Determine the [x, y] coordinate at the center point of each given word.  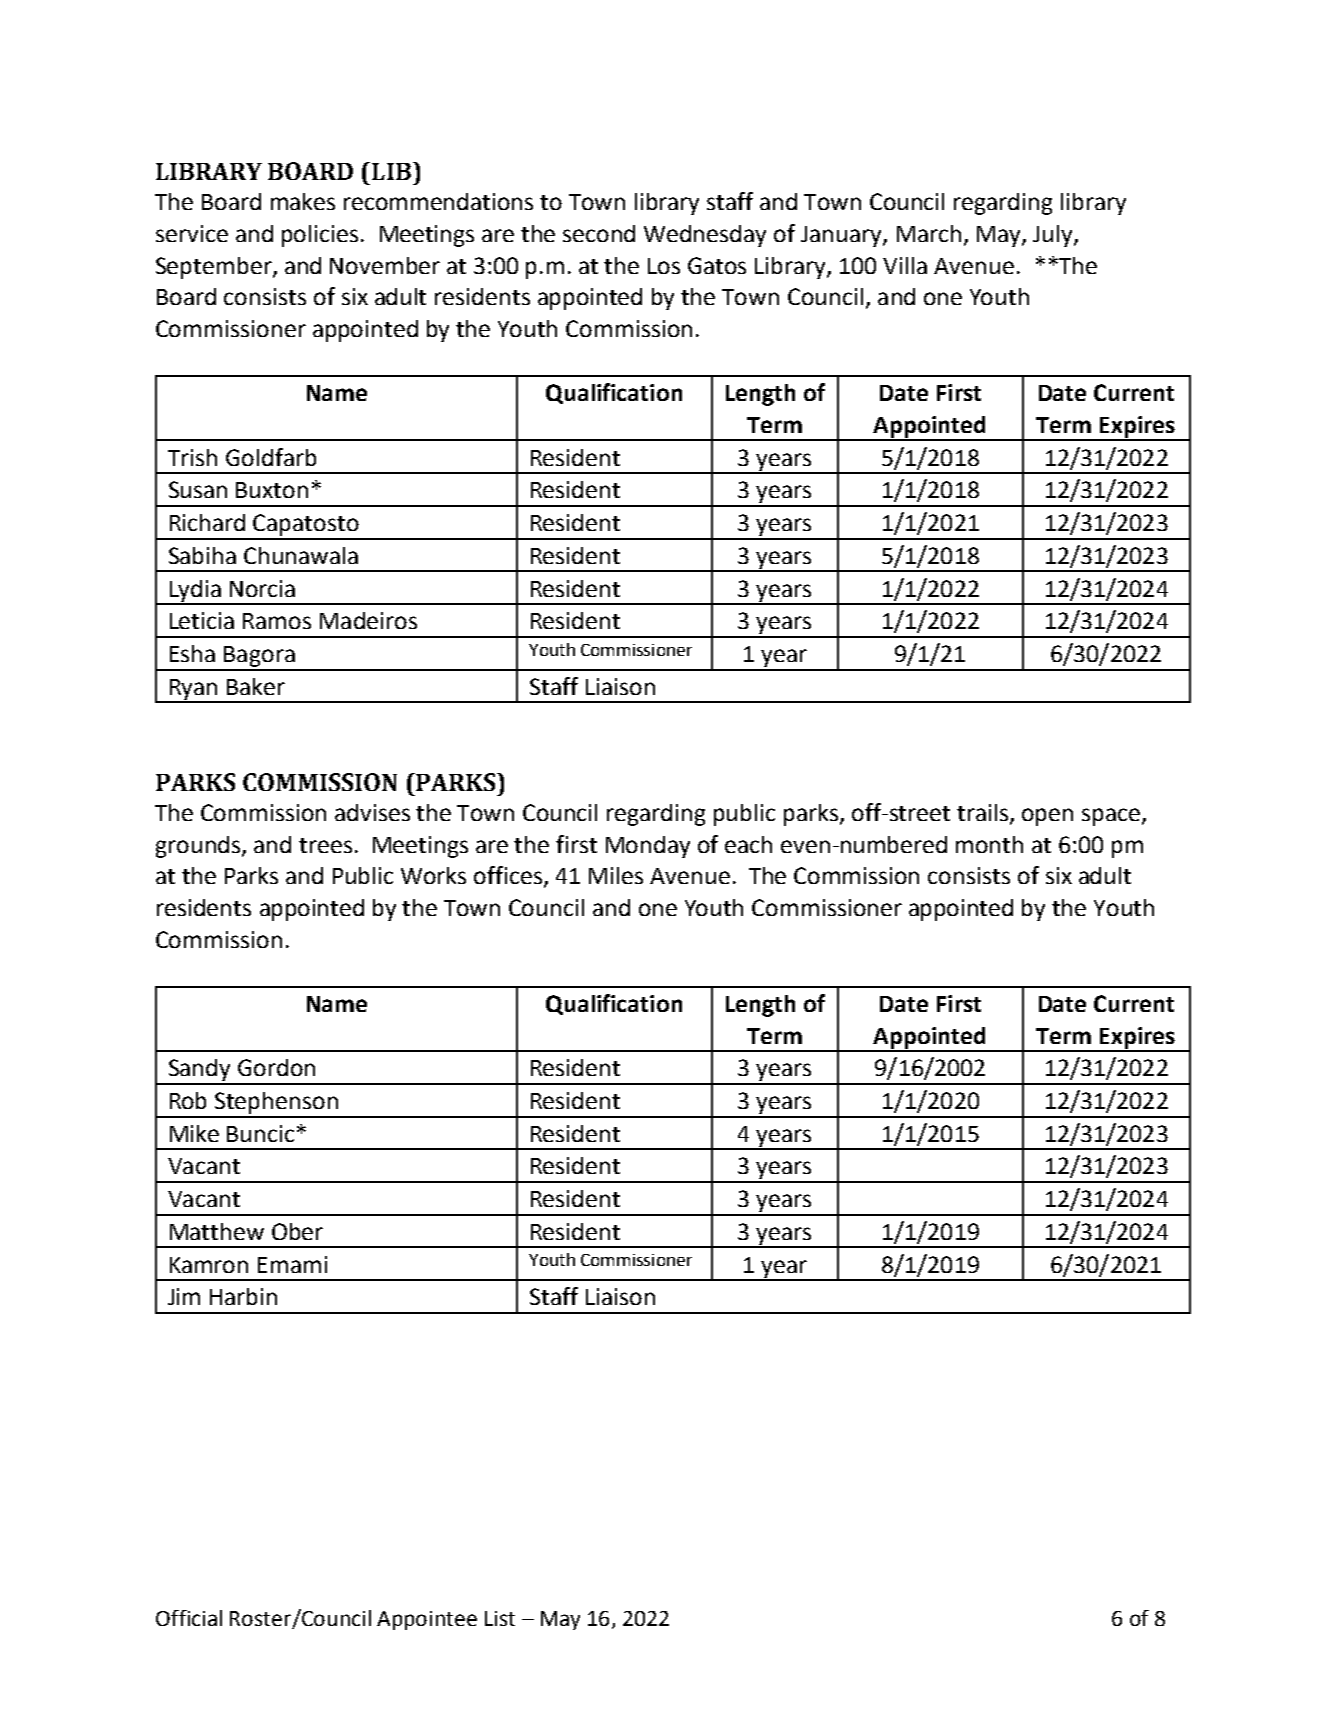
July [1054, 236]
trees [325, 845]
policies [320, 236]
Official [189, 1618]
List [500, 1618]
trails [984, 814]
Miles [616, 875]
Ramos [277, 621]
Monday [648, 847]
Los [664, 266]
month [989, 844]
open [1047, 817]
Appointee [427, 1620]
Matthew [217, 1231]
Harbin [243, 1296]
